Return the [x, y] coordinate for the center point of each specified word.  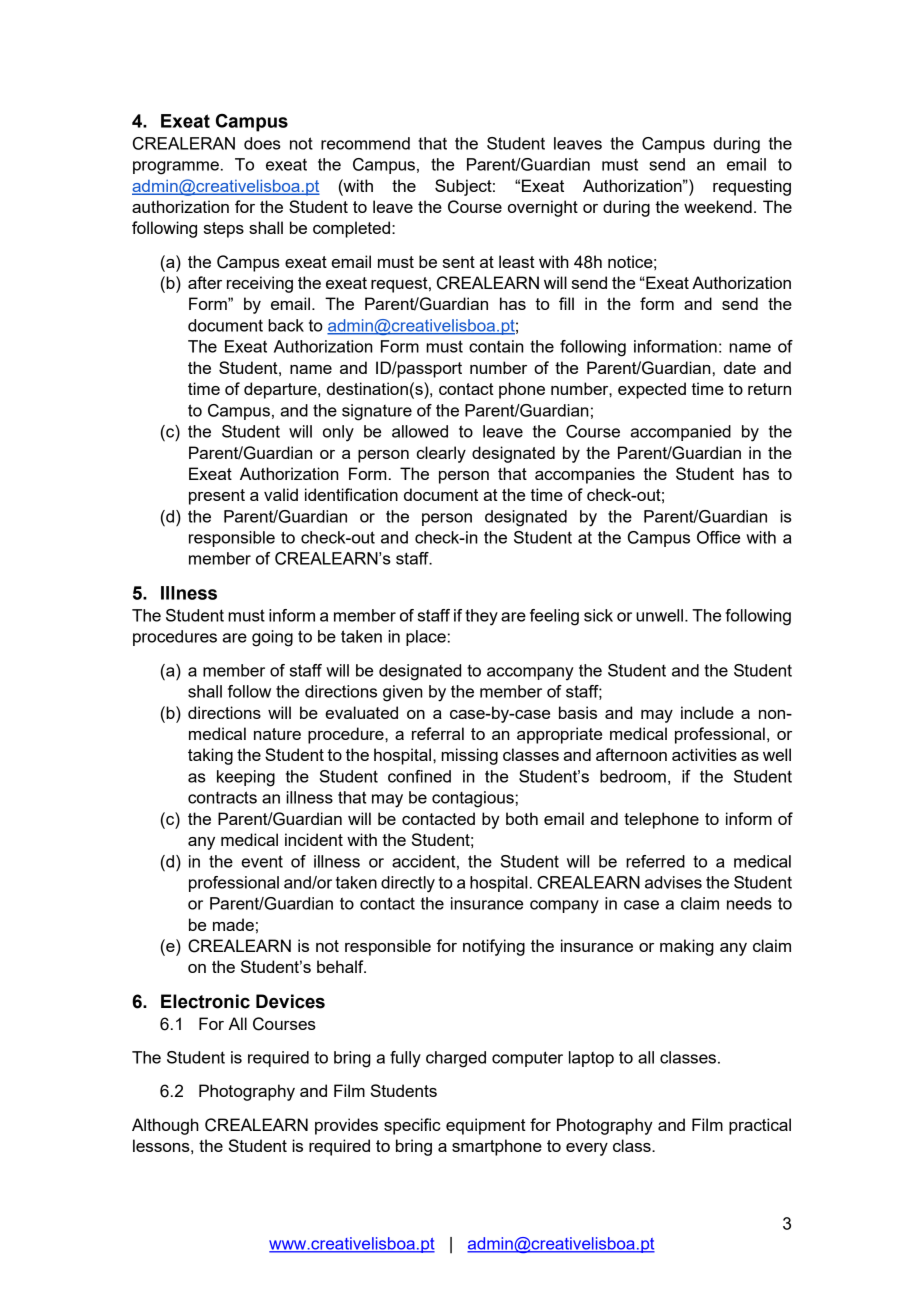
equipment [486, 1126]
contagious [473, 799]
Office [718, 537]
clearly [441, 454]
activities [704, 754]
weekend [718, 206]
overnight [543, 208]
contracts [222, 797]
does [262, 143]
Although [165, 1126]
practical [760, 1126]
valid [281, 494]
